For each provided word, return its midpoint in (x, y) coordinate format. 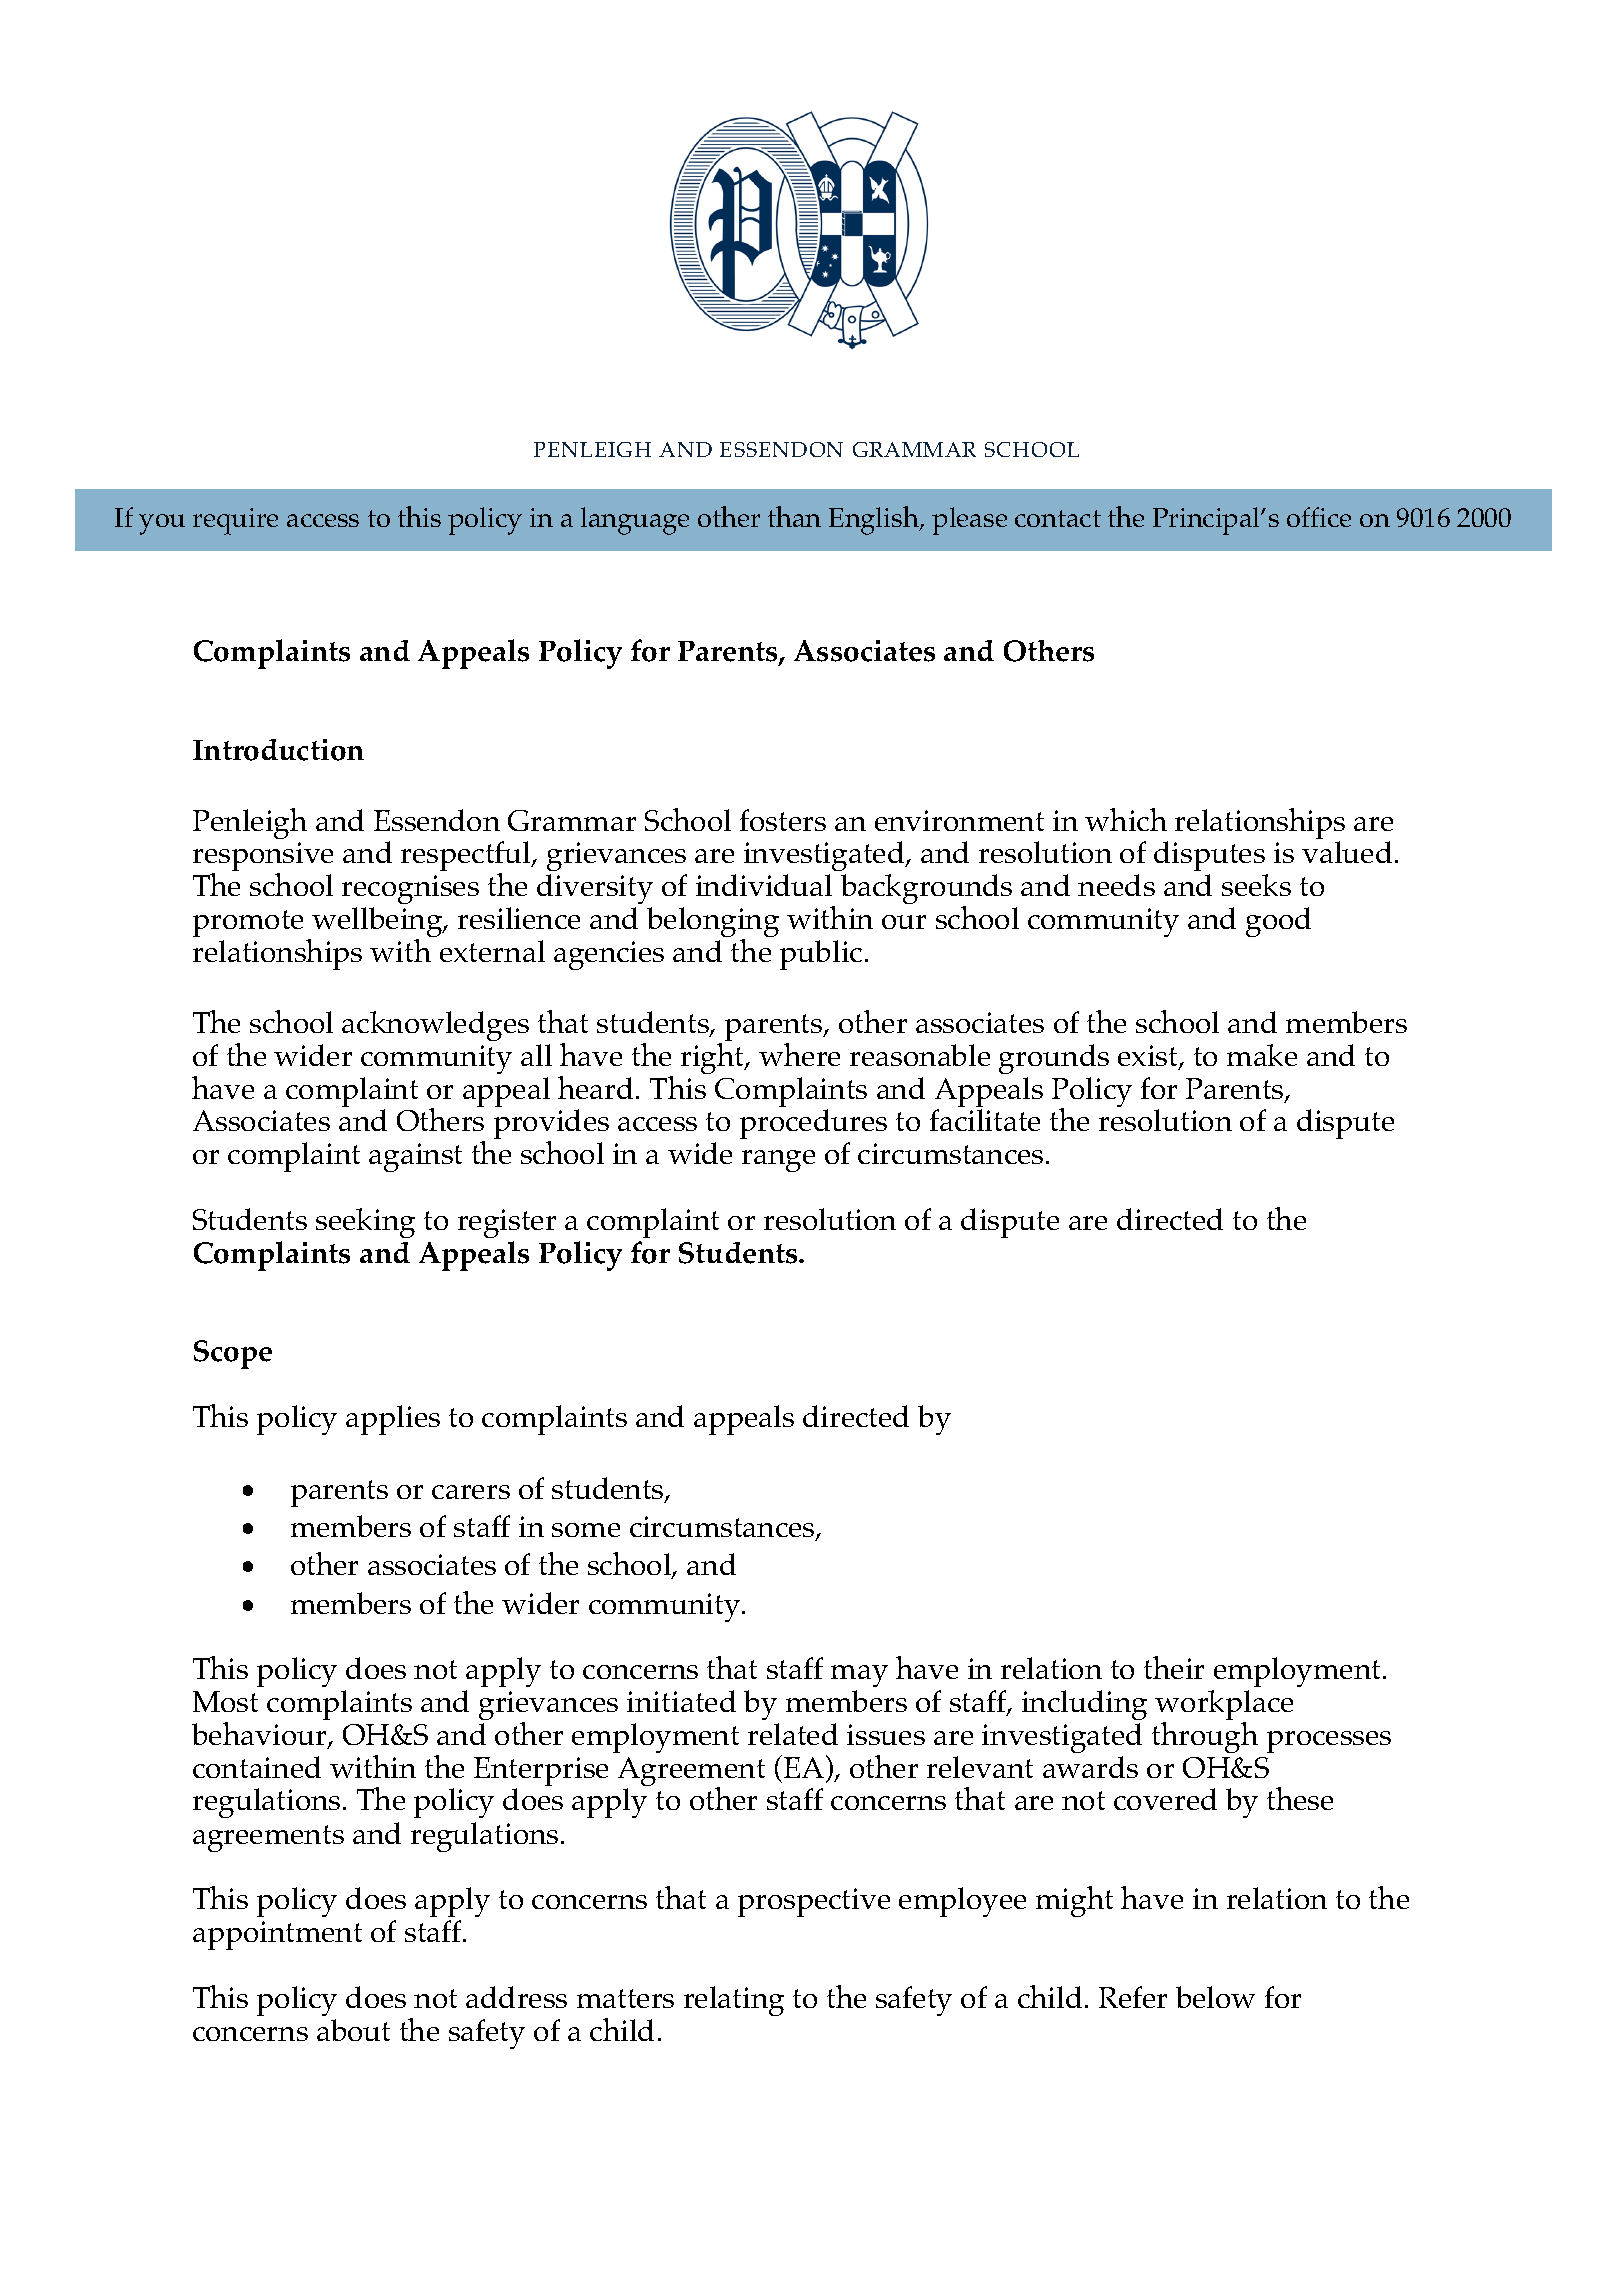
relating (734, 2001)
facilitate (985, 1120)
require (235, 521)
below (1215, 1997)
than (794, 516)
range (778, 1161)
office (1319, 517)
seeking (365, 1223)
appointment (277, 1935)
